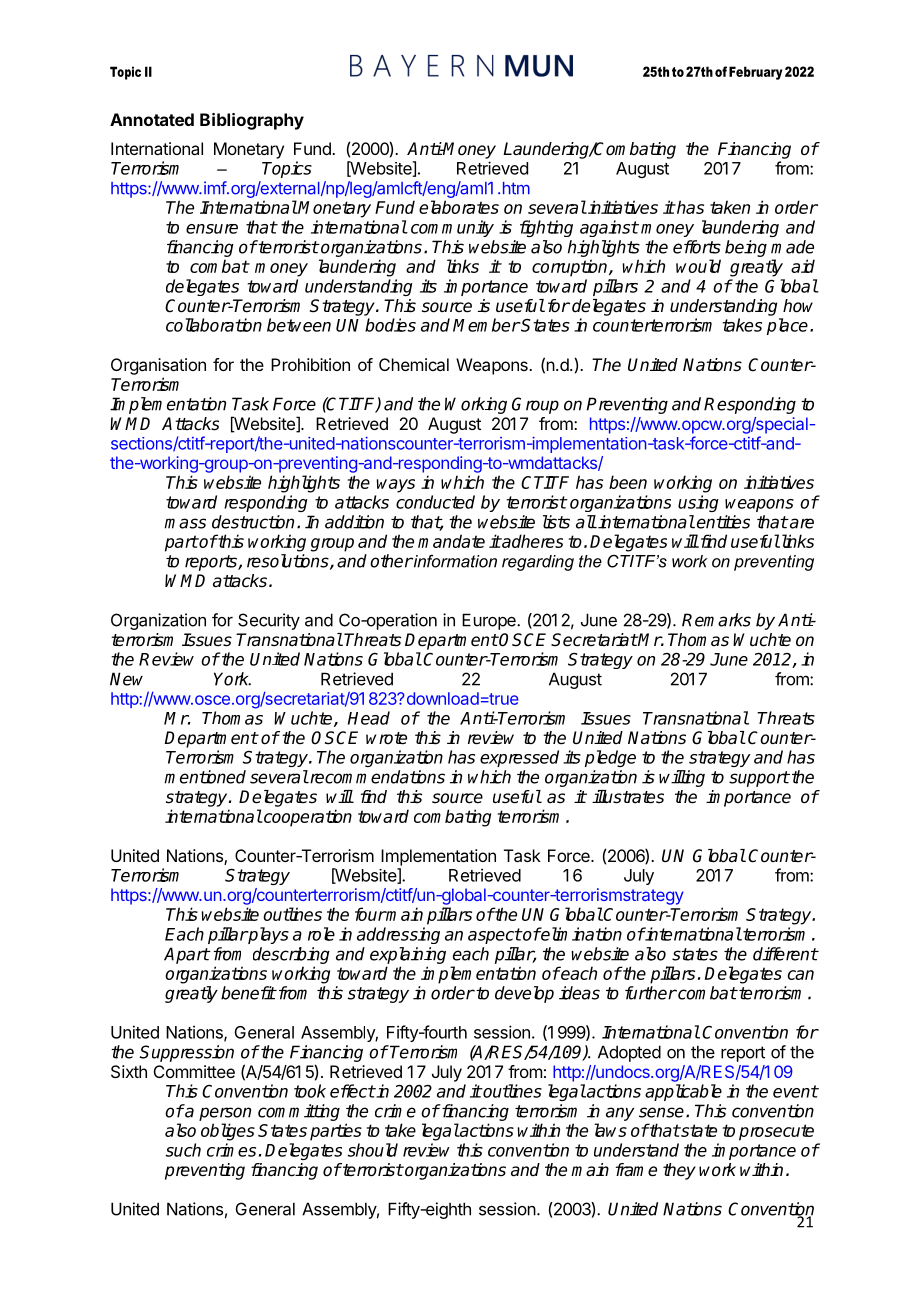 This screenshot has width=924, height=1307. Describe the element at coordinates (755, 73) in the screenshot. I see `February` at that location.
